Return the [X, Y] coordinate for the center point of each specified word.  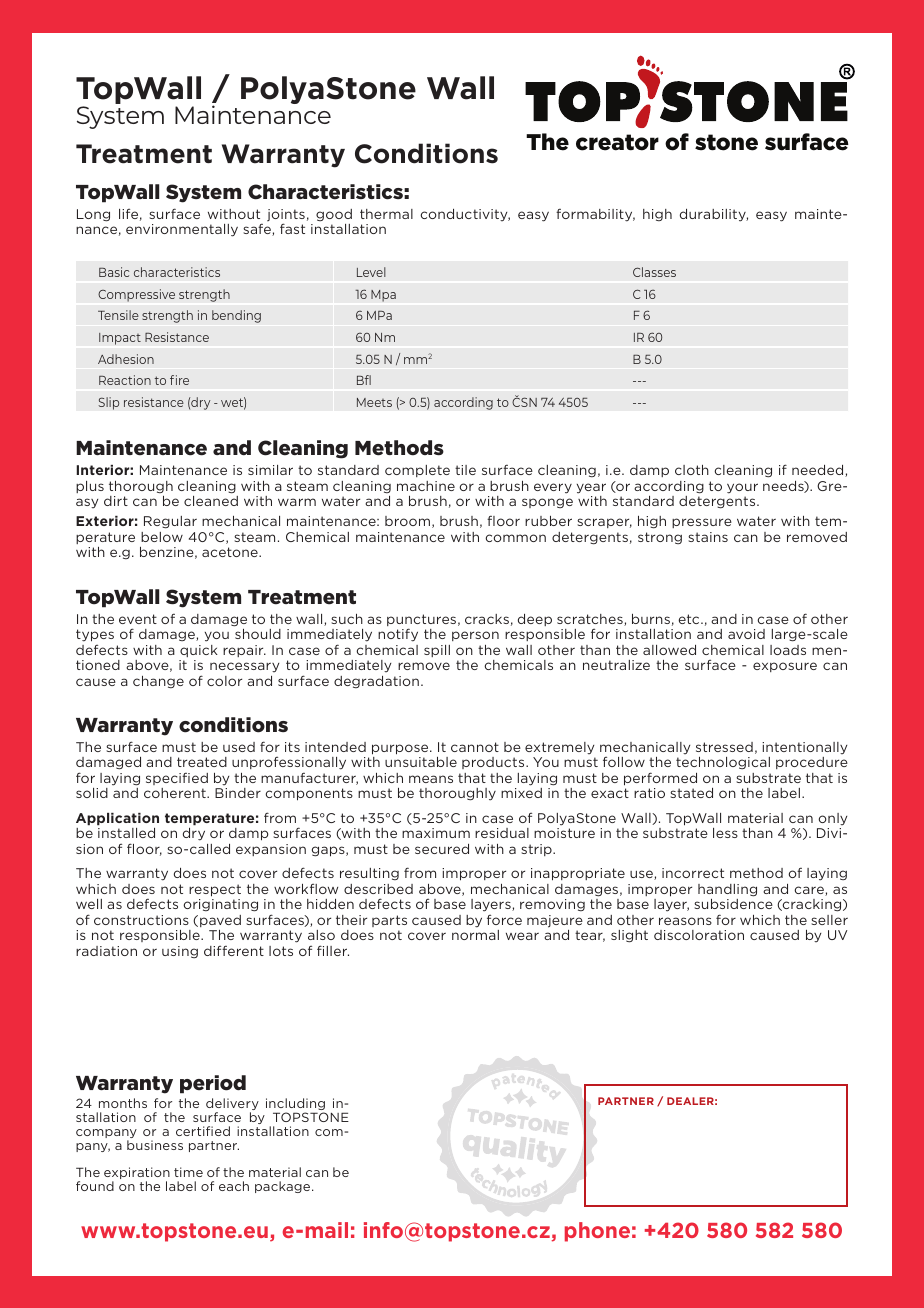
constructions [141, 920]
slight [629, 936]
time [188, 1172]
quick [199, 651]
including [295, 1105]
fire [179, 380]
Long [93, 215]
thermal [386, 214]
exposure [785, 667]
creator [617, 142]
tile [465, 470]
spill [437, 651]
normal [475, 935]
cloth [692, 470]
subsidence [733, 904]
